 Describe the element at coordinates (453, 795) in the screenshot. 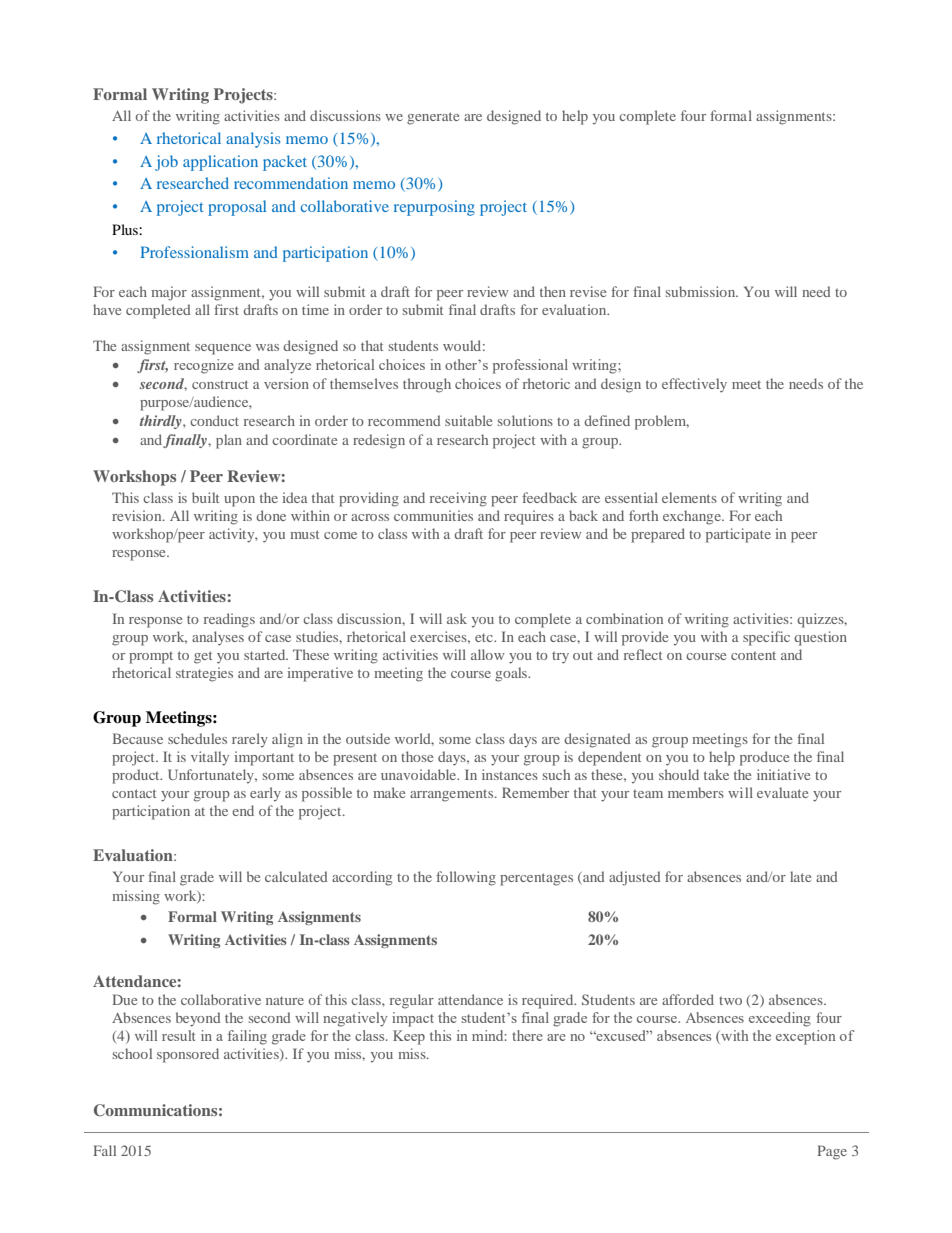

I see `arrangements` at that location.
